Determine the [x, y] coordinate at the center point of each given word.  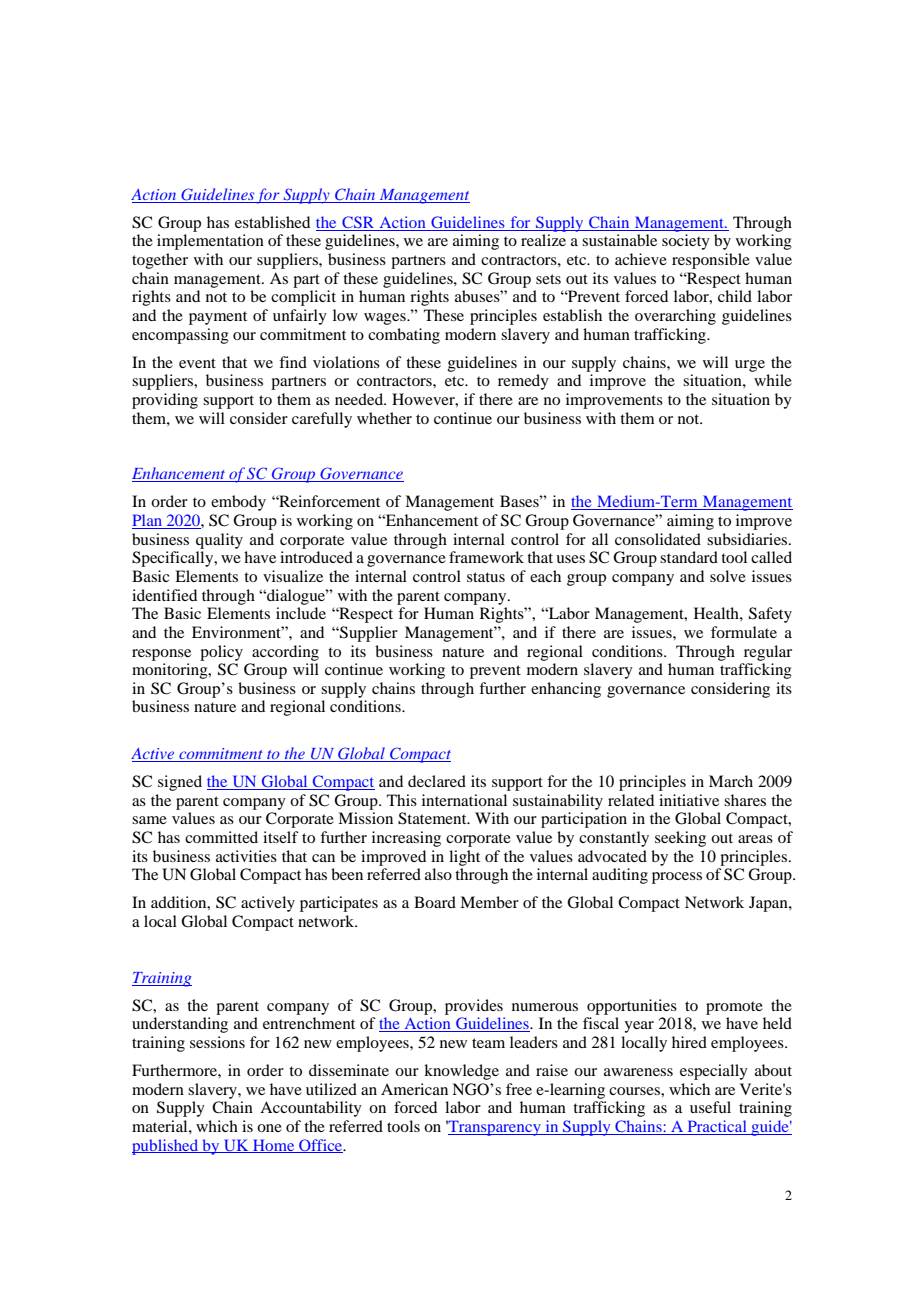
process [677, 878]
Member [489, 902]
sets [548, 279]
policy [221, 653]
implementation [210, 242]
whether [384, 418]
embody [238, 503]
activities [246, 856]
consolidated [658, 539]
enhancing [566, 690]
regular [768, 653]
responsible [711, 261]
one [269, 1128]
